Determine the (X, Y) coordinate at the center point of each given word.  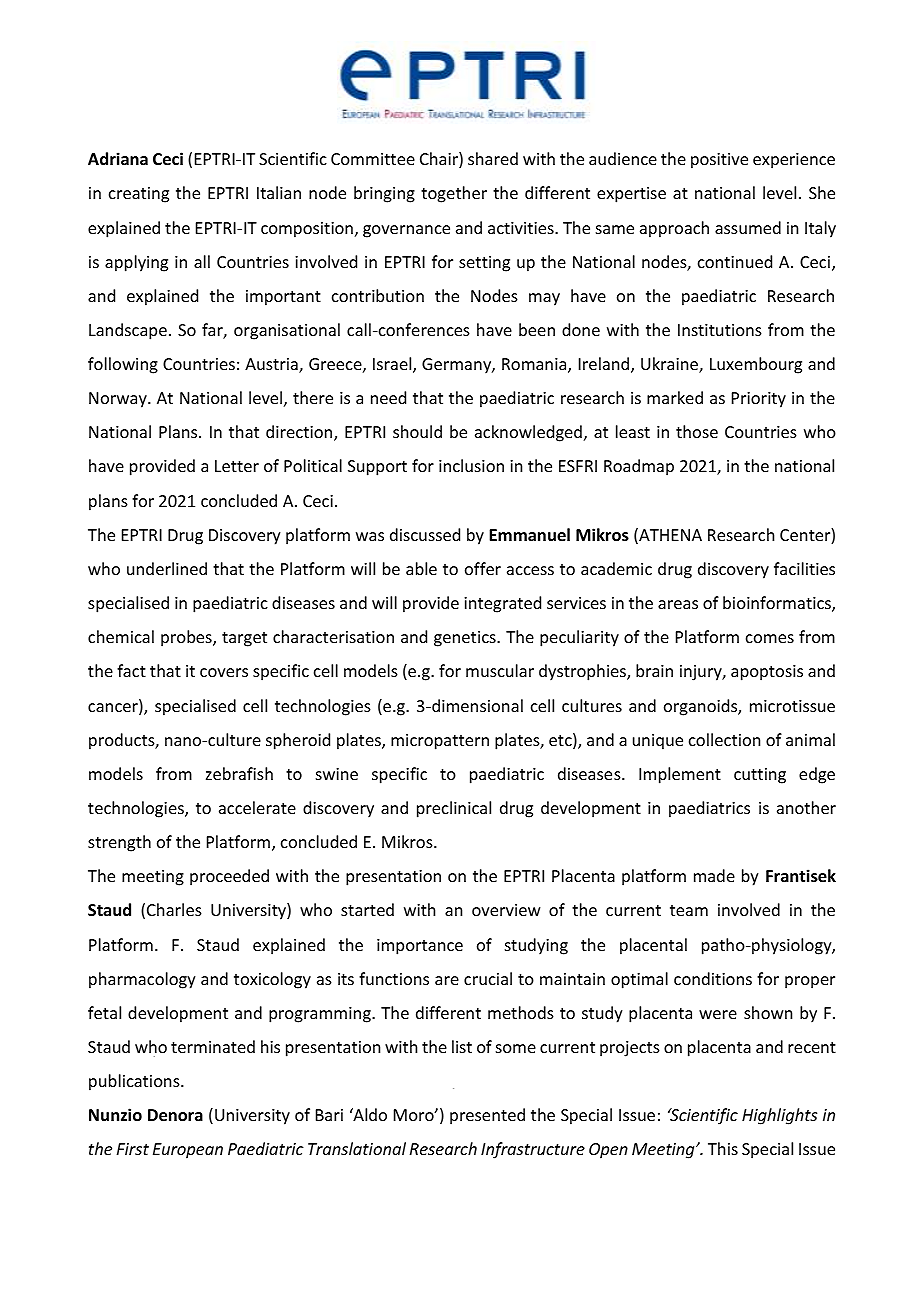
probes (187, 638)
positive (719, 161)
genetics (466, 639)
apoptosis (767, 673)
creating (139, 195)
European (188, 1151)
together (454, 194)
